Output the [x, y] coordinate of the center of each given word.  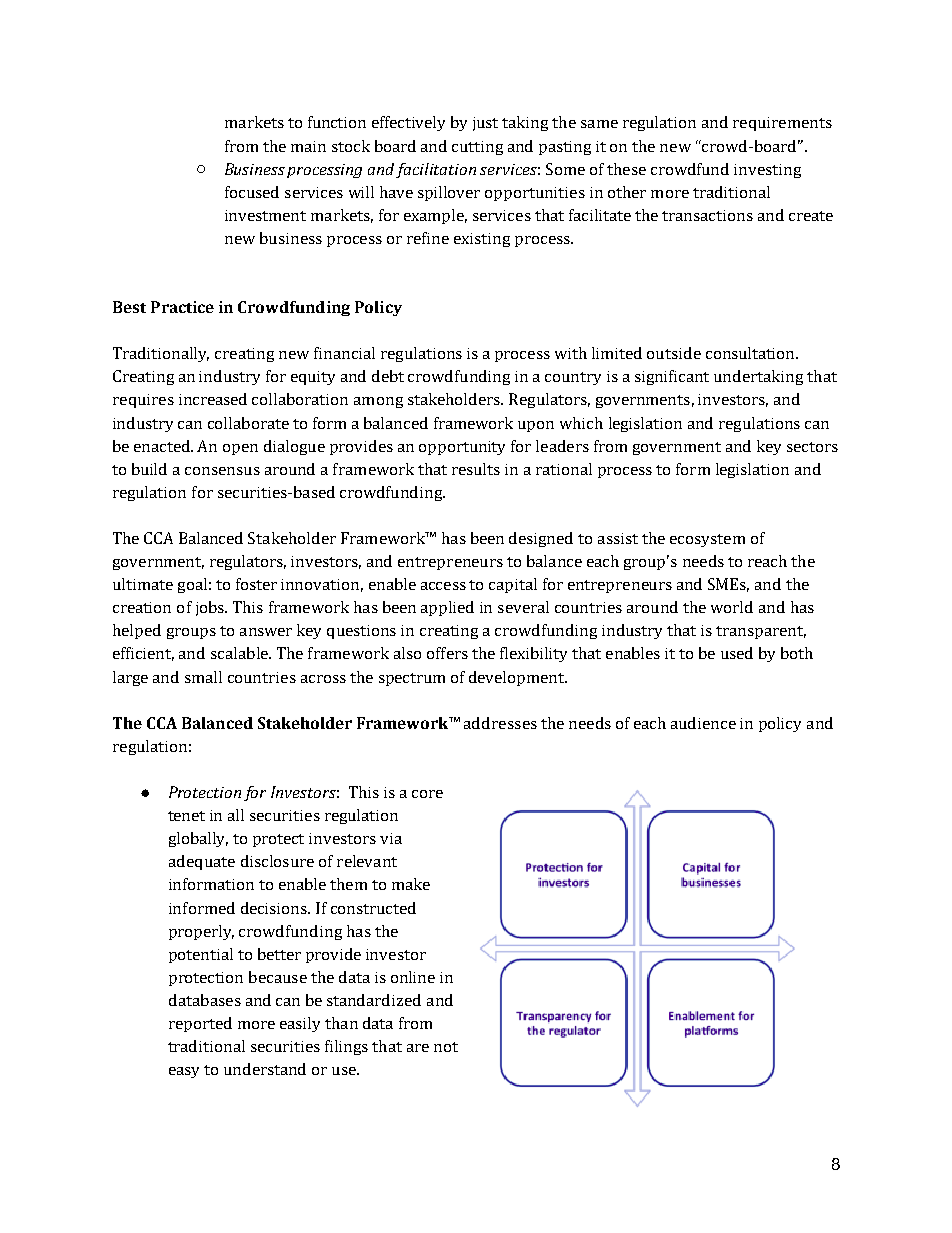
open [240, 449]
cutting [477, 148]
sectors [812, 447]
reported [200, 1024]
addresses [500, 723]
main [308, 146]
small [203, 677]
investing [767, 171]
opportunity [462, 448]
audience [703, 723]
